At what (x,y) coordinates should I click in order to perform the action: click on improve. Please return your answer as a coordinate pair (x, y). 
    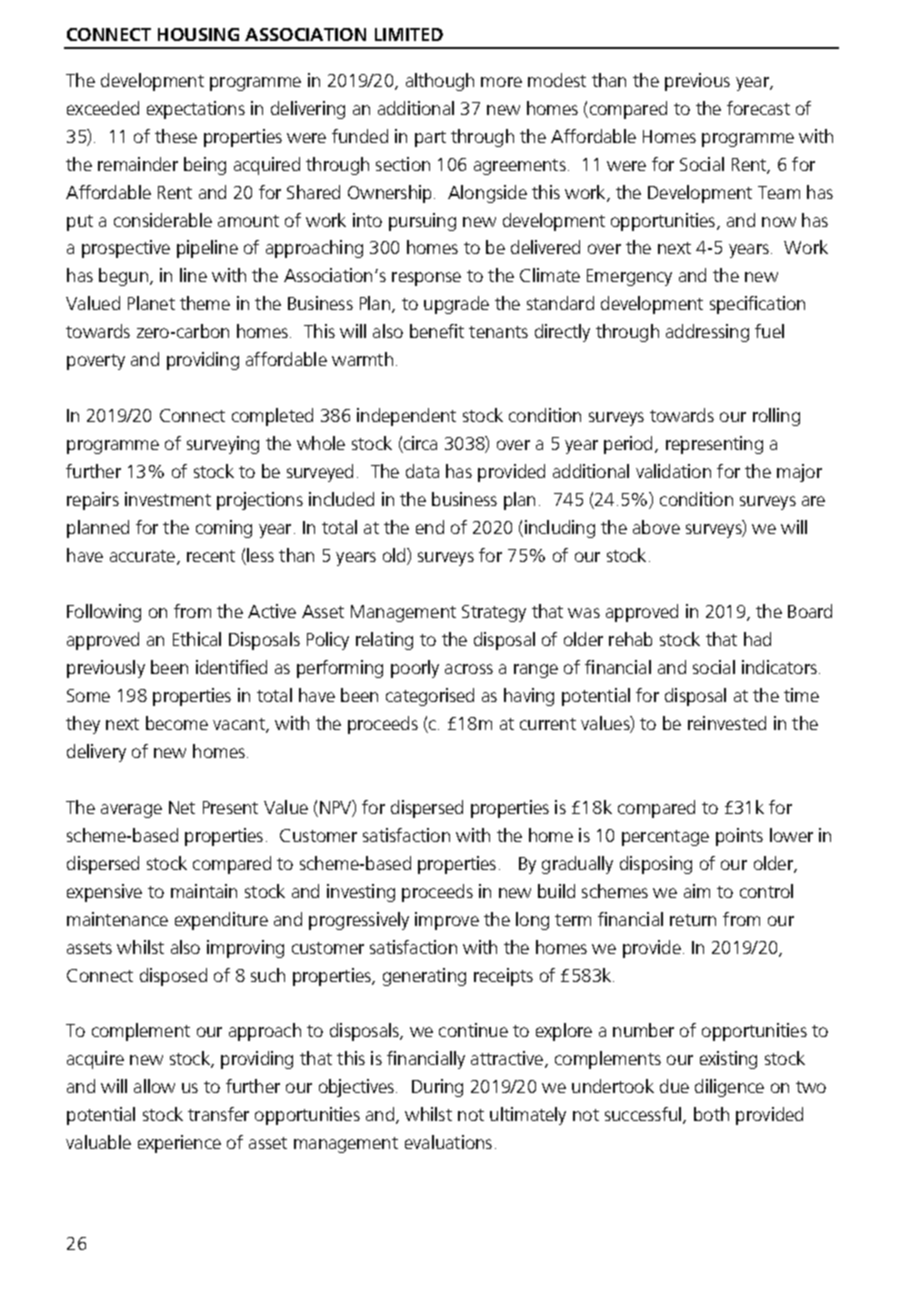
    Looking at the image, I should click on (447, 921).
